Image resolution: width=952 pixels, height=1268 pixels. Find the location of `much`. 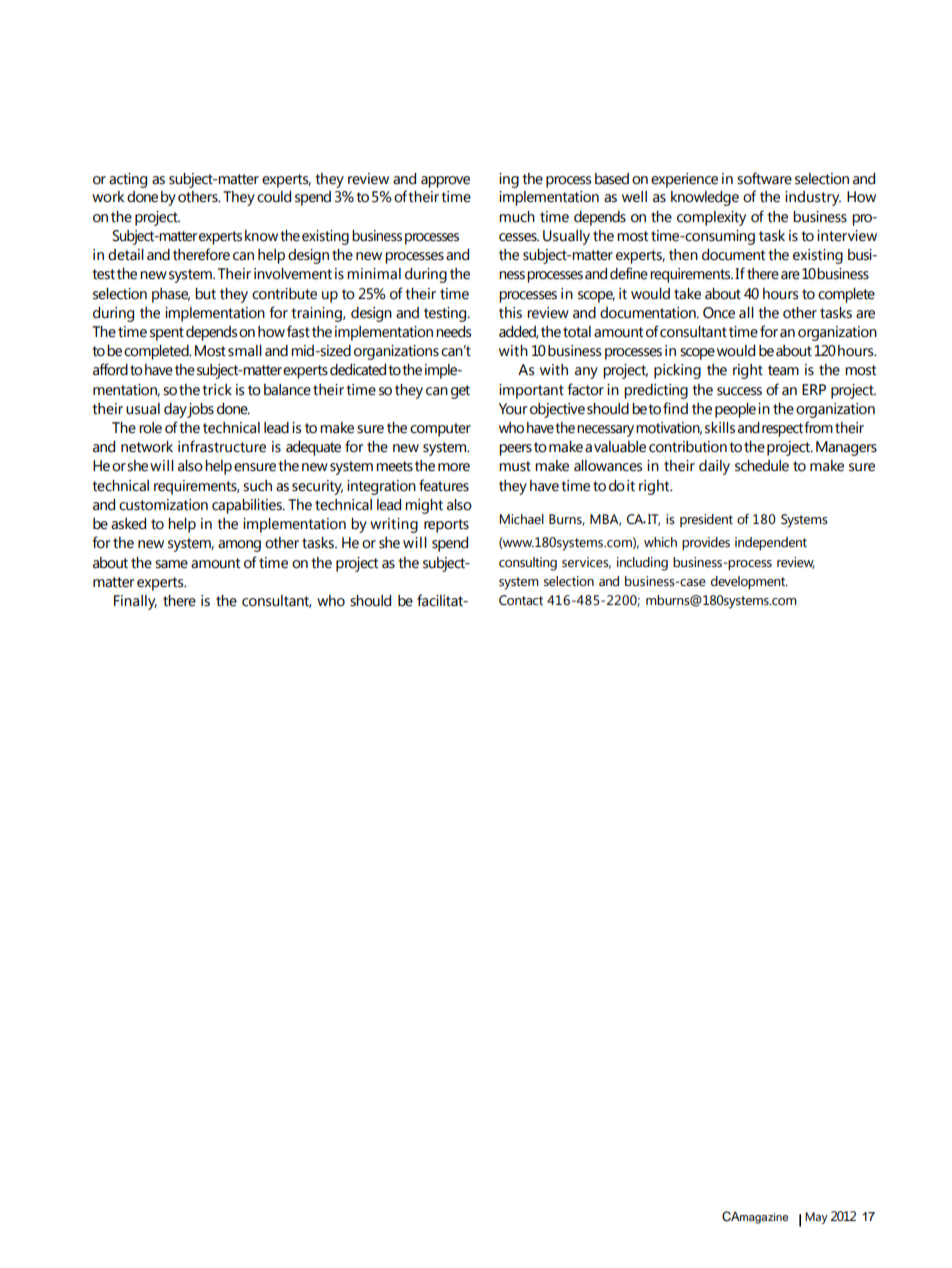

much is located at coordinates (517, 217).
